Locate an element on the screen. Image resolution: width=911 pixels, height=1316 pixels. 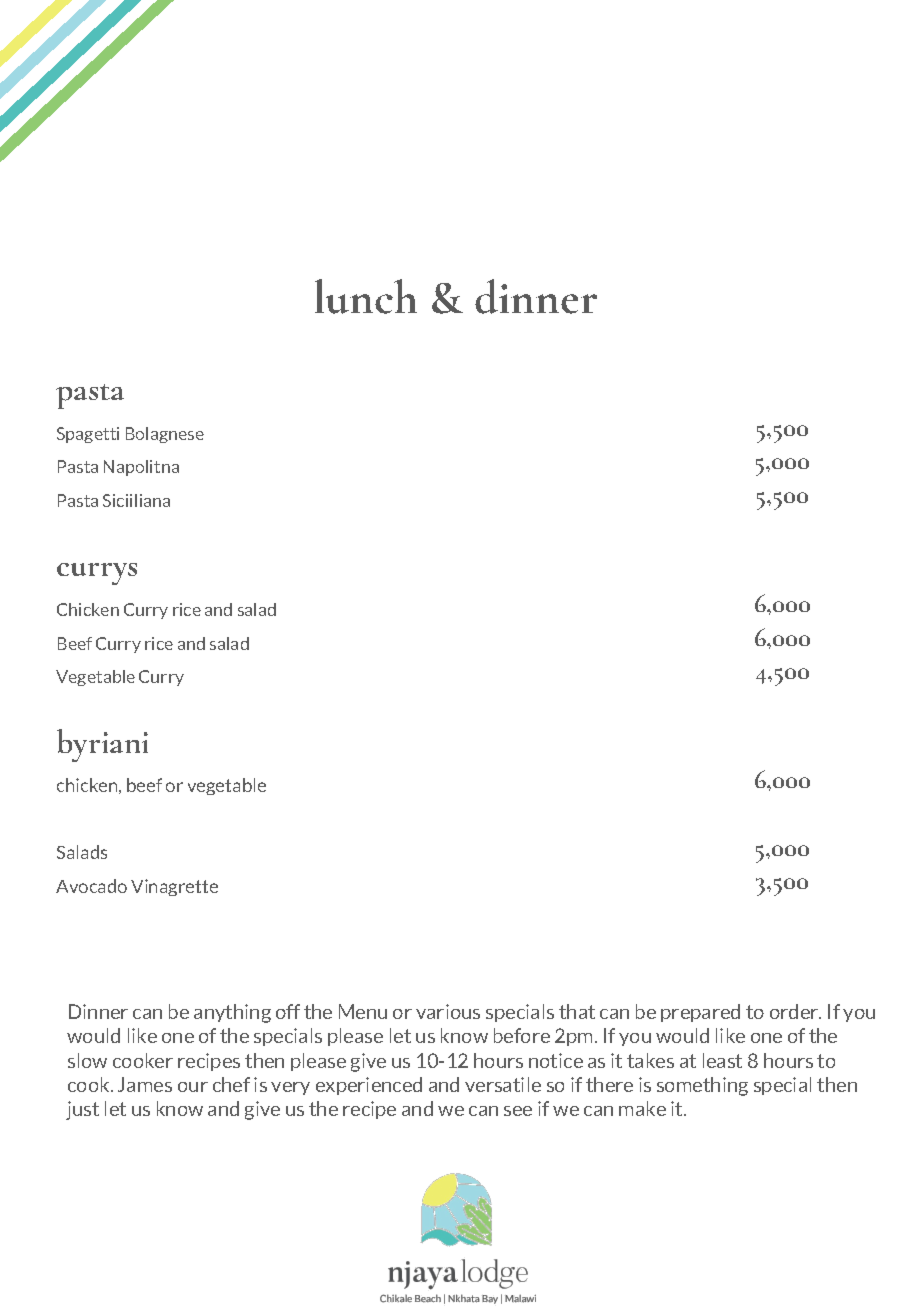
lunch is located at coordinates (366, 296).
